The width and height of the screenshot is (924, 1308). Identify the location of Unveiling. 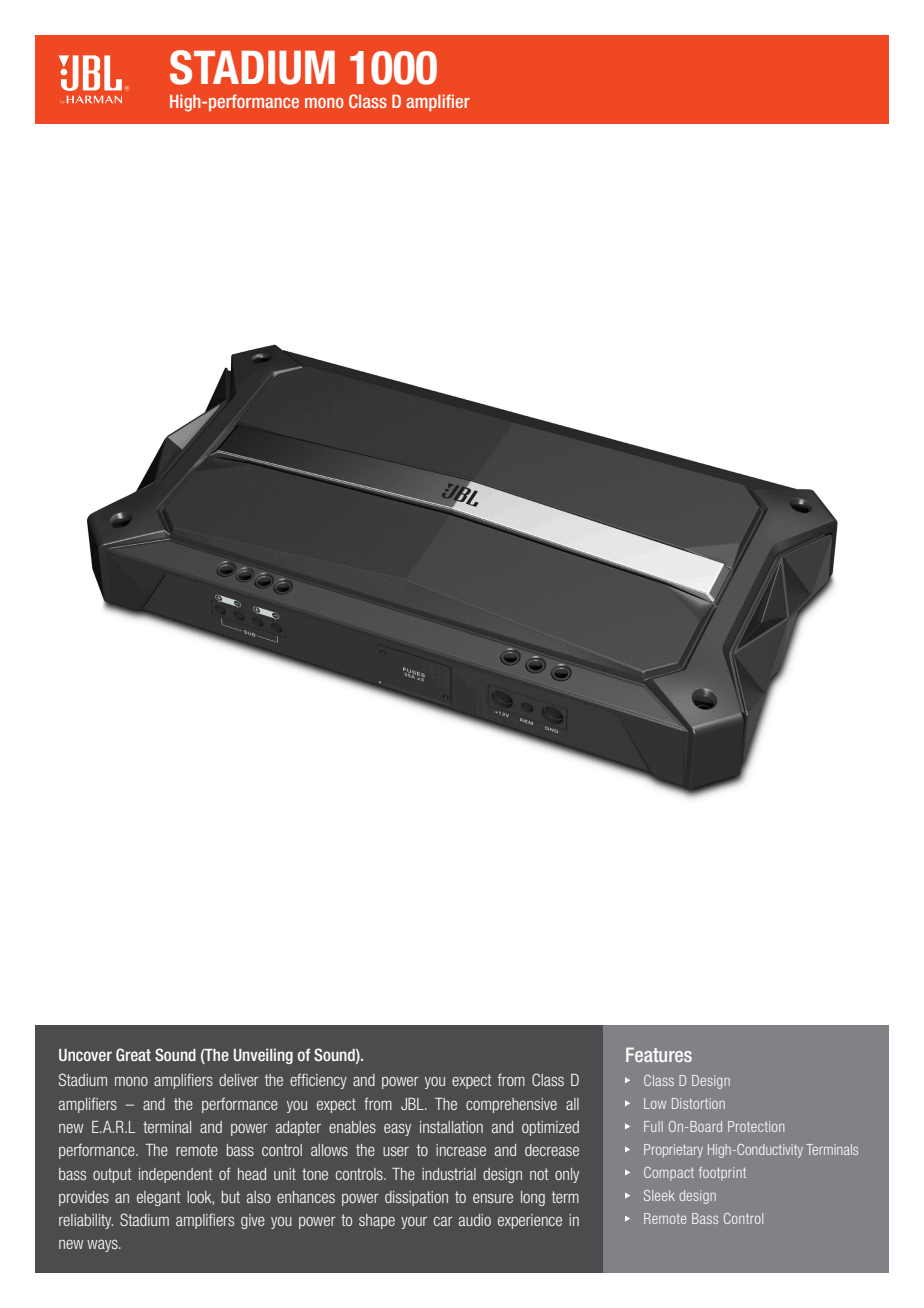
(263, 1056).
